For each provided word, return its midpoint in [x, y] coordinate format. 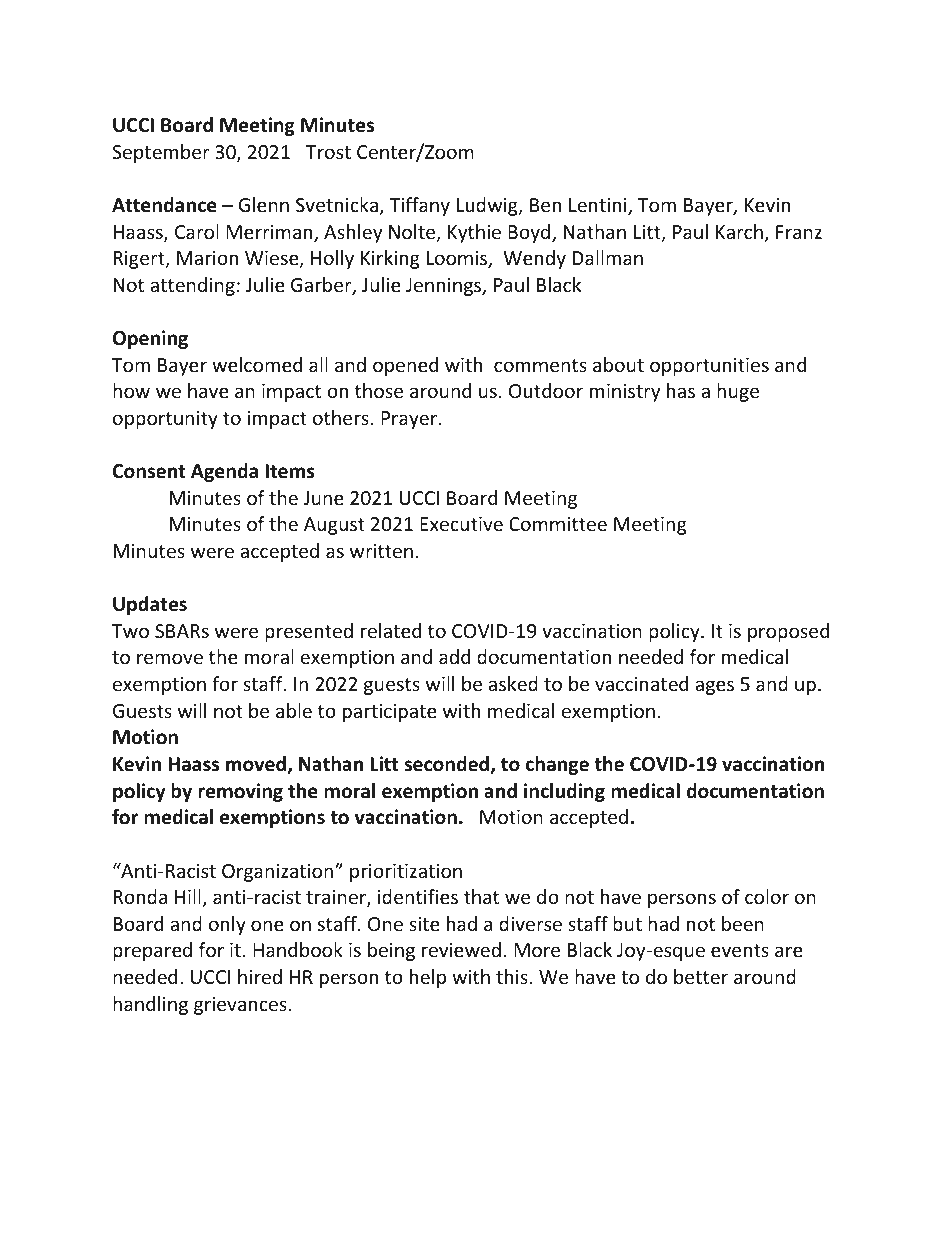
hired [260, 976]
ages [714, 687]
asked [513, 683]
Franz [799, 232]
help [428, 978]
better [701, 976]
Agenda [224, 472]
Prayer [410, 420]
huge [738, 392]
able [294, 710]
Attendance [164, 205]
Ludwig [488, 206]
